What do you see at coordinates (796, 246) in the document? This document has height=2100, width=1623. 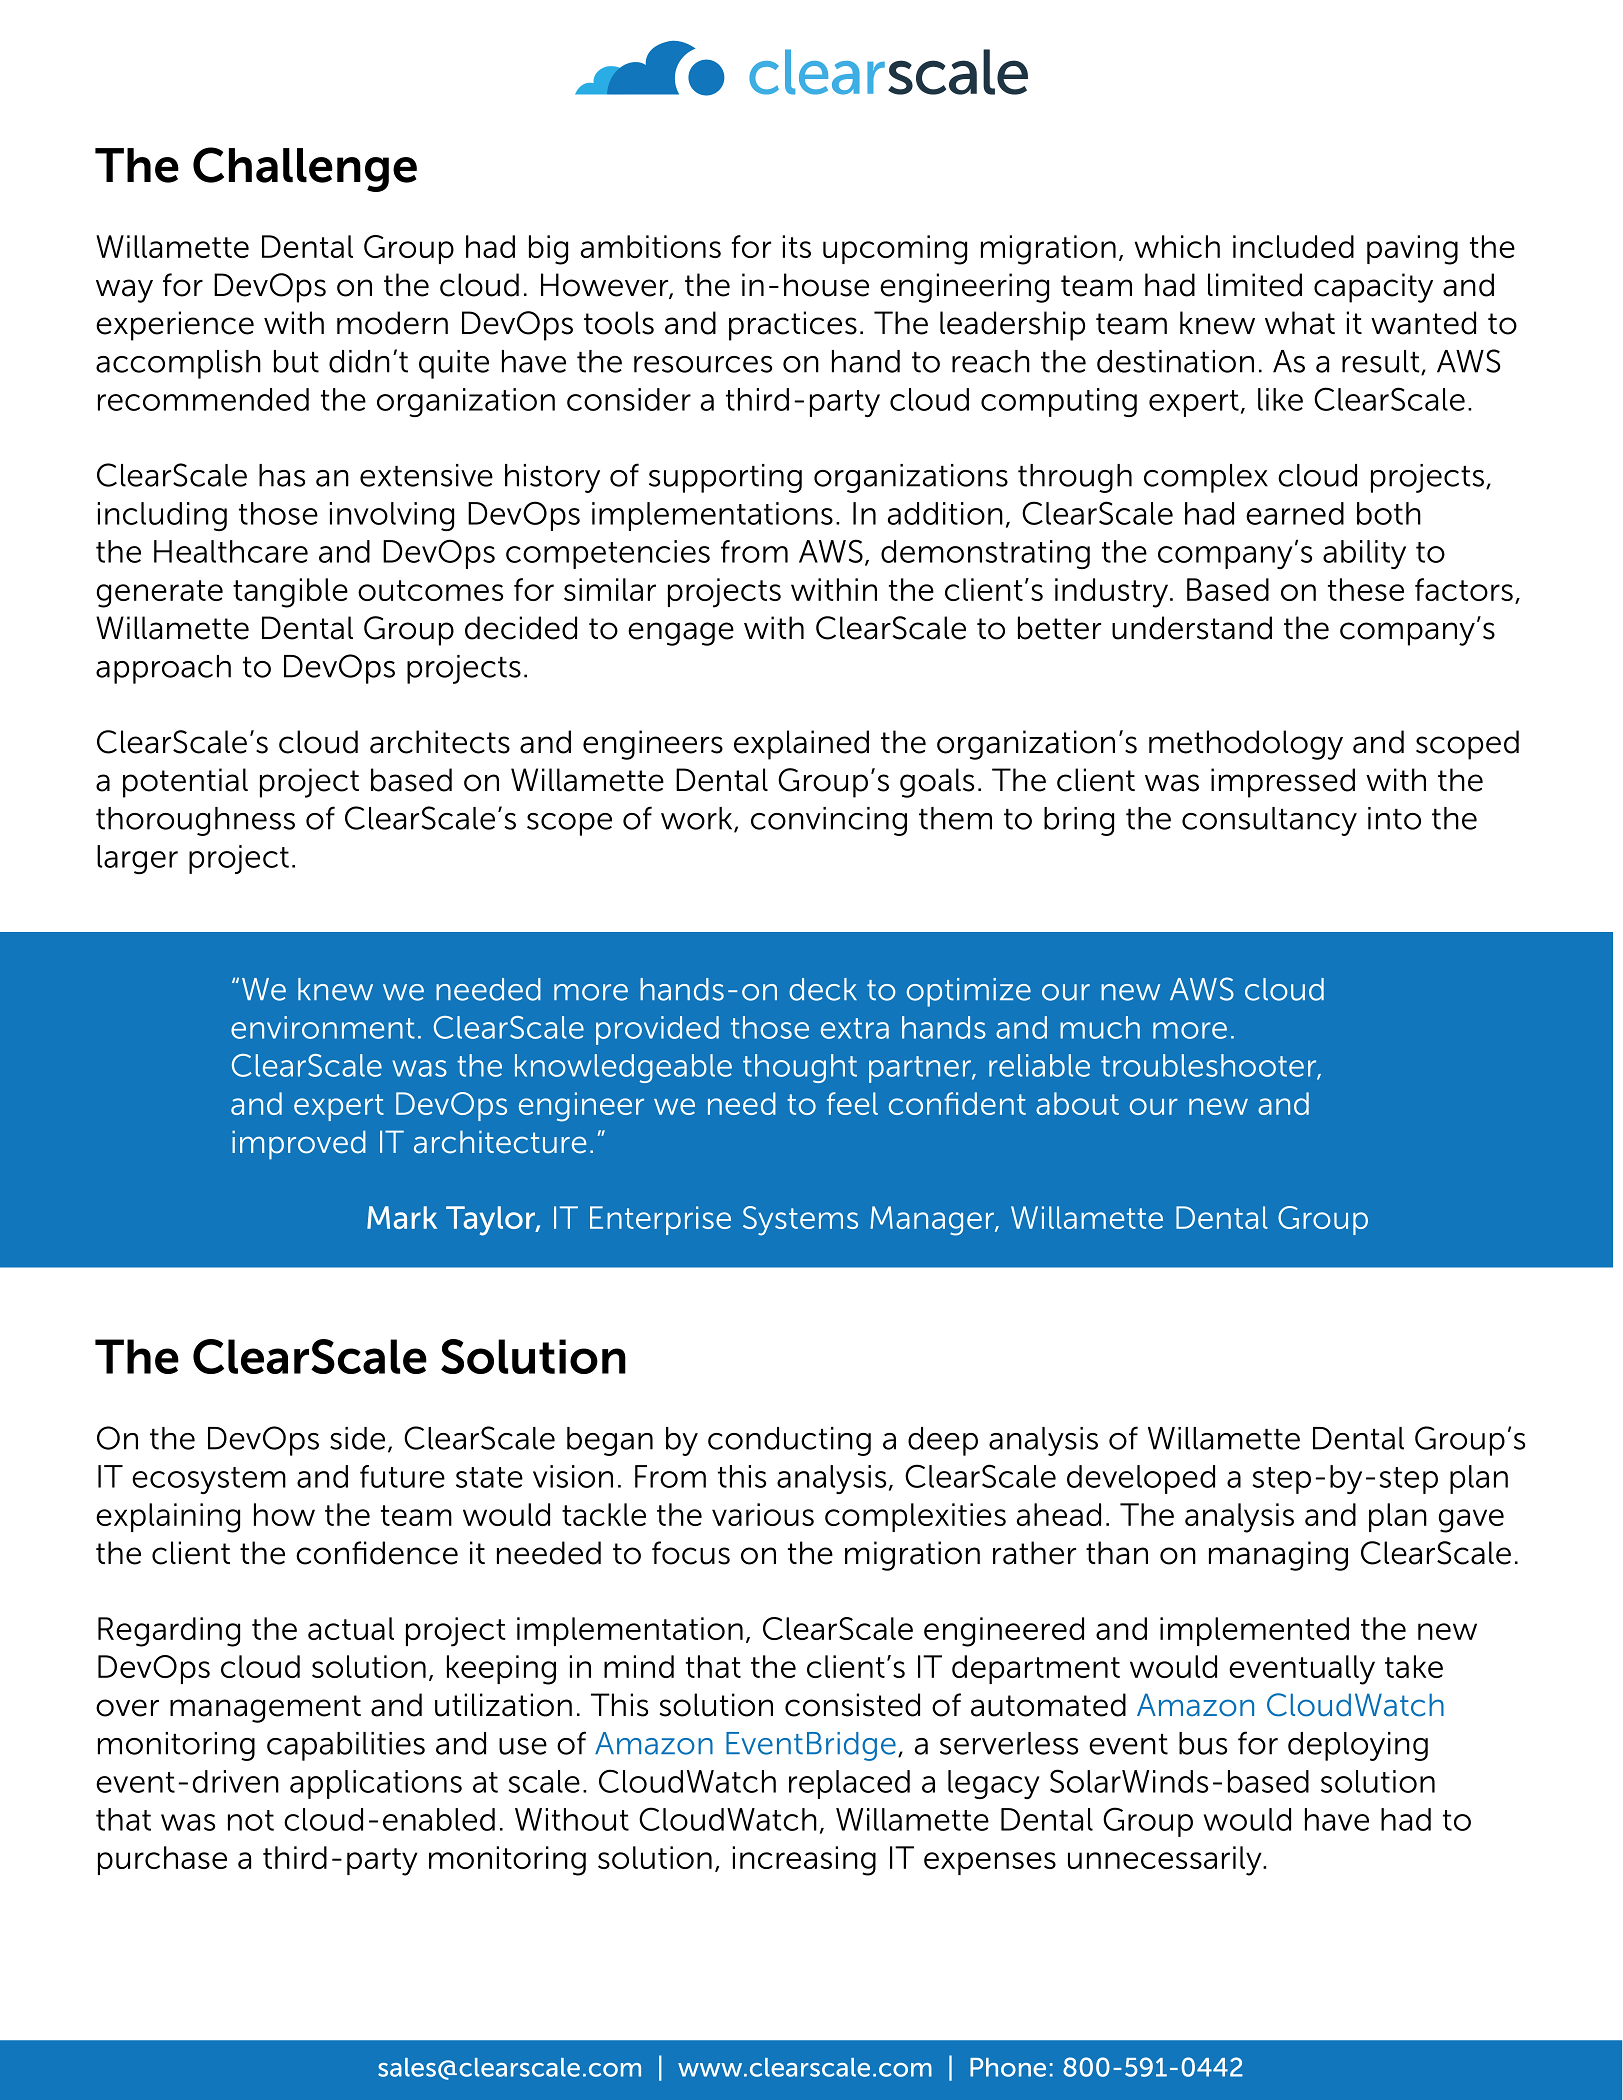 I see `its` at bounding box center [796, 246].
